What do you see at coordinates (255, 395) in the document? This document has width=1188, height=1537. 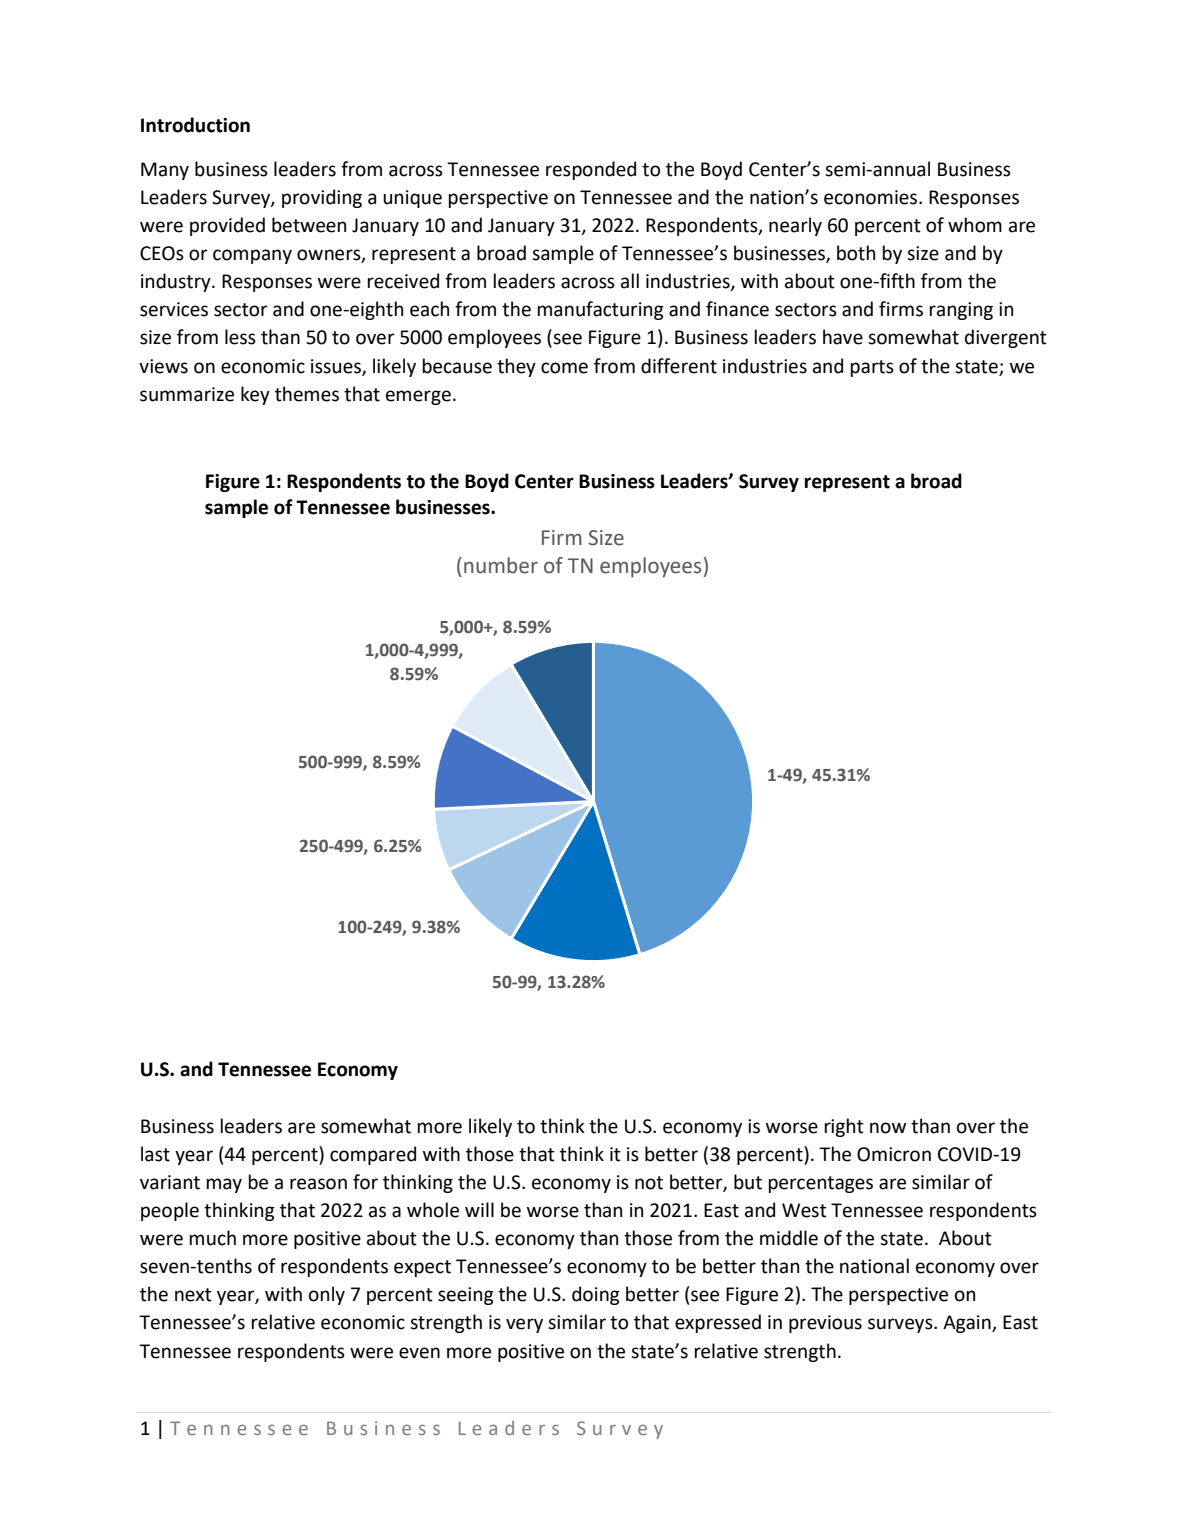 I see `key` at bounding box center [255, 395].
